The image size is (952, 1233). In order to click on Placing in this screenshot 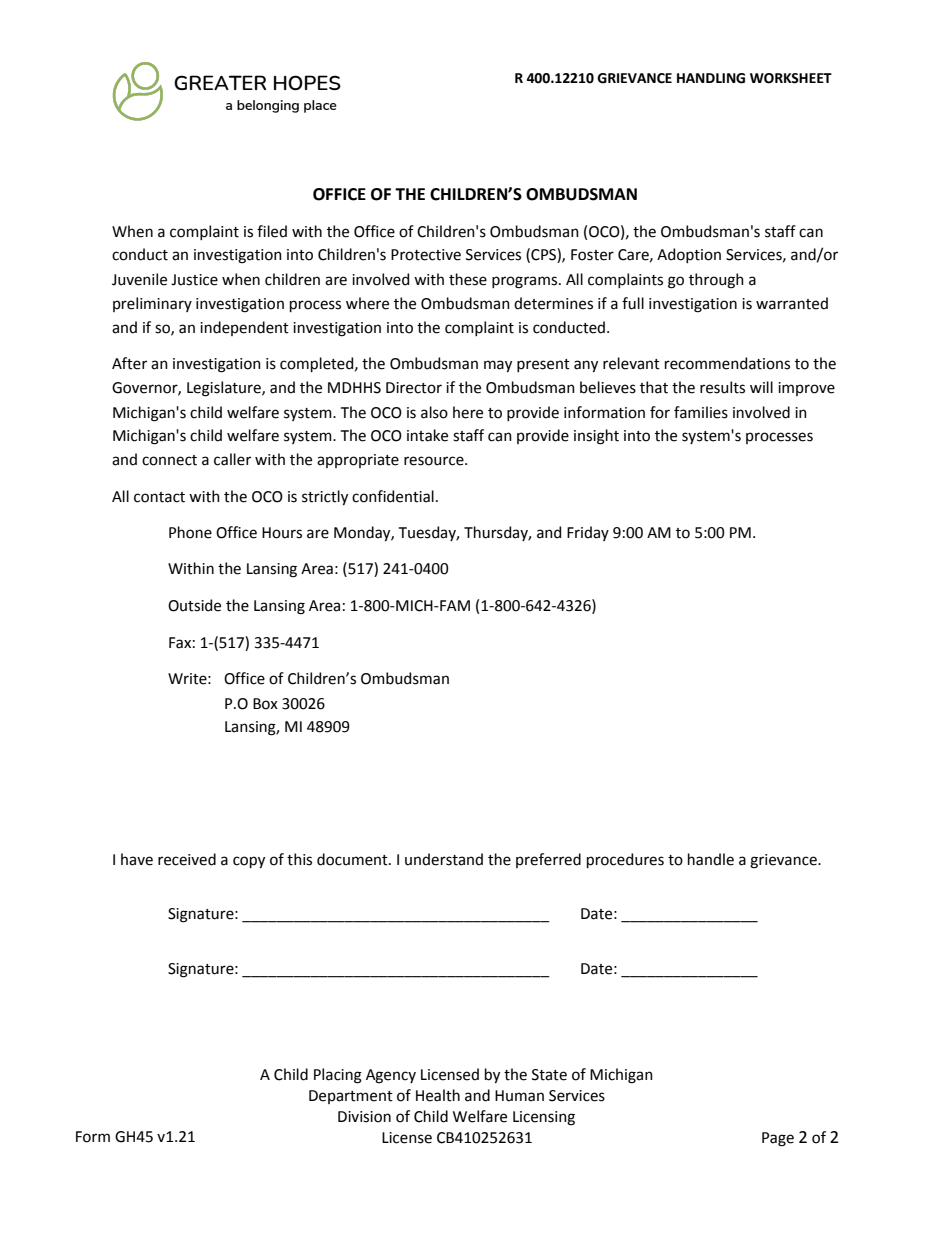, I will do `click(338, 1076)`.
